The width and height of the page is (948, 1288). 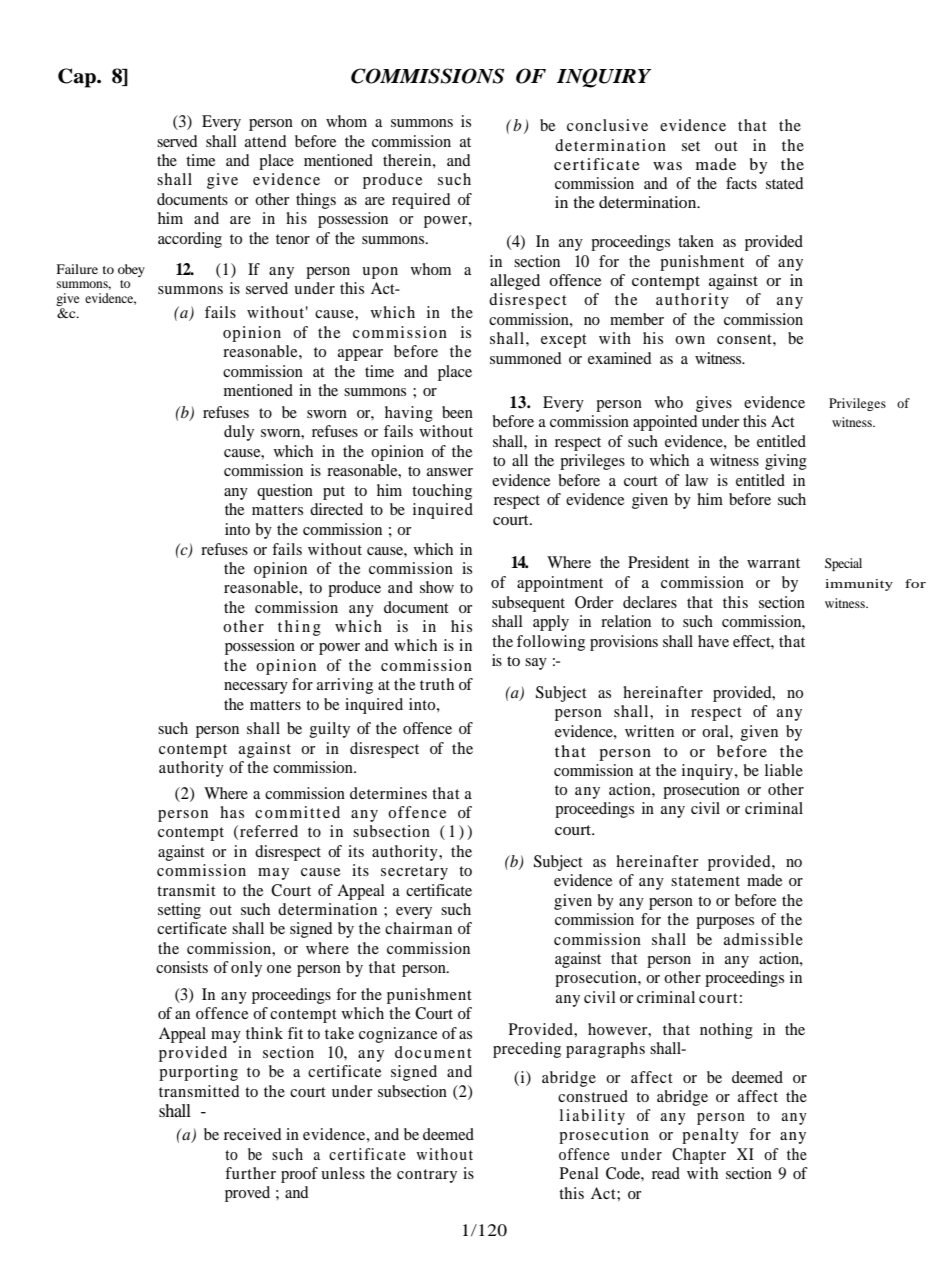 I want to click on further, so click(x=250, y=1173).
